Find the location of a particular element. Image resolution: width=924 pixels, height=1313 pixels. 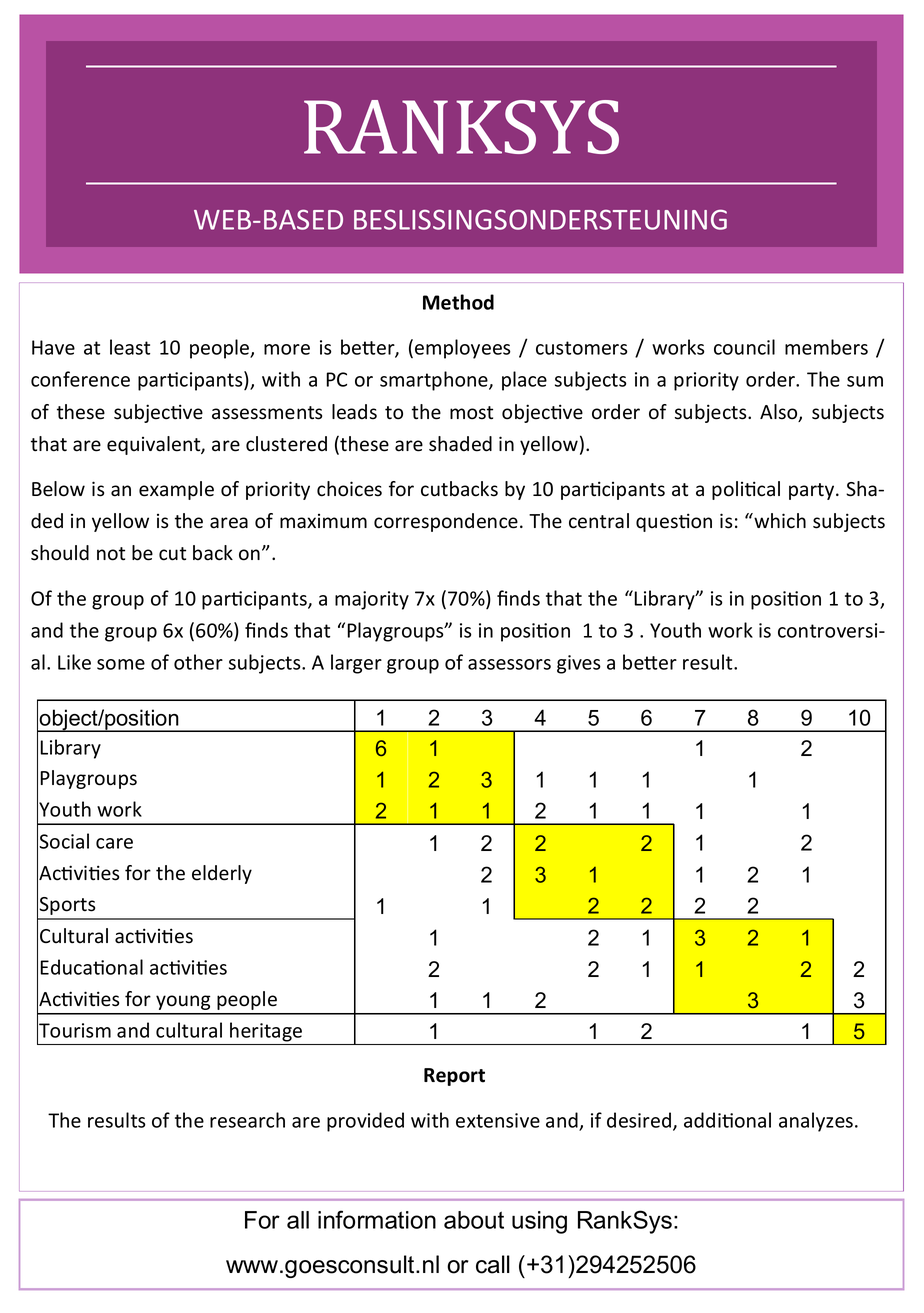

about is located at coordinates (474, 1220).
